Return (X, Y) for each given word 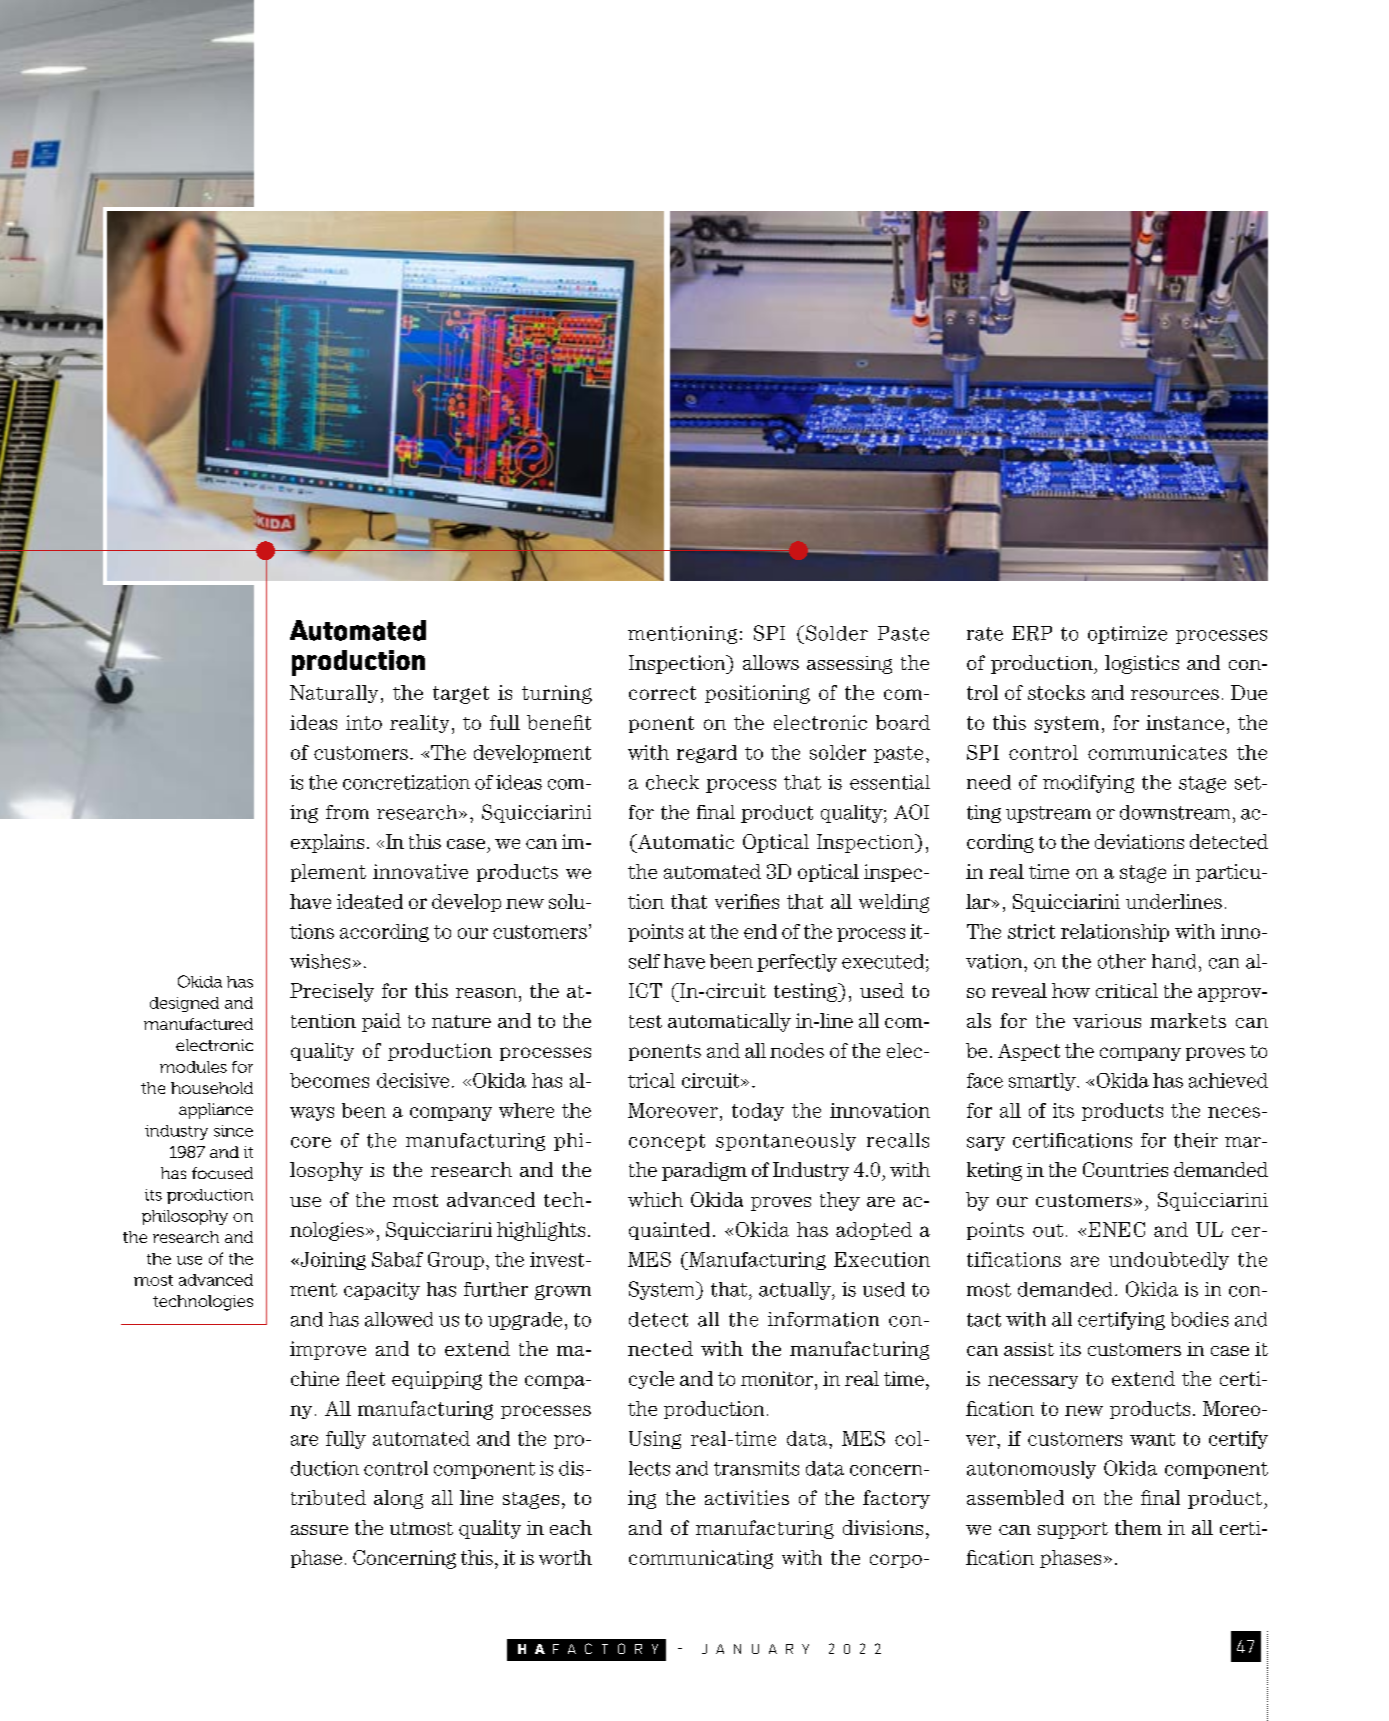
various (1107, 1021)
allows (771, 662)
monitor (777, 1378)
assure (319, 1530)
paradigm (704, 1171)
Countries (1125, 1169)
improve (328, 1350)
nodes (797, 1050)
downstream (1175, 812)
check (672, 782)
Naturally (334, 694)
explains (327, 843)
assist (1029, 1349)
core (311, 1142)
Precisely (332, 992)
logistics (1142, 664)
